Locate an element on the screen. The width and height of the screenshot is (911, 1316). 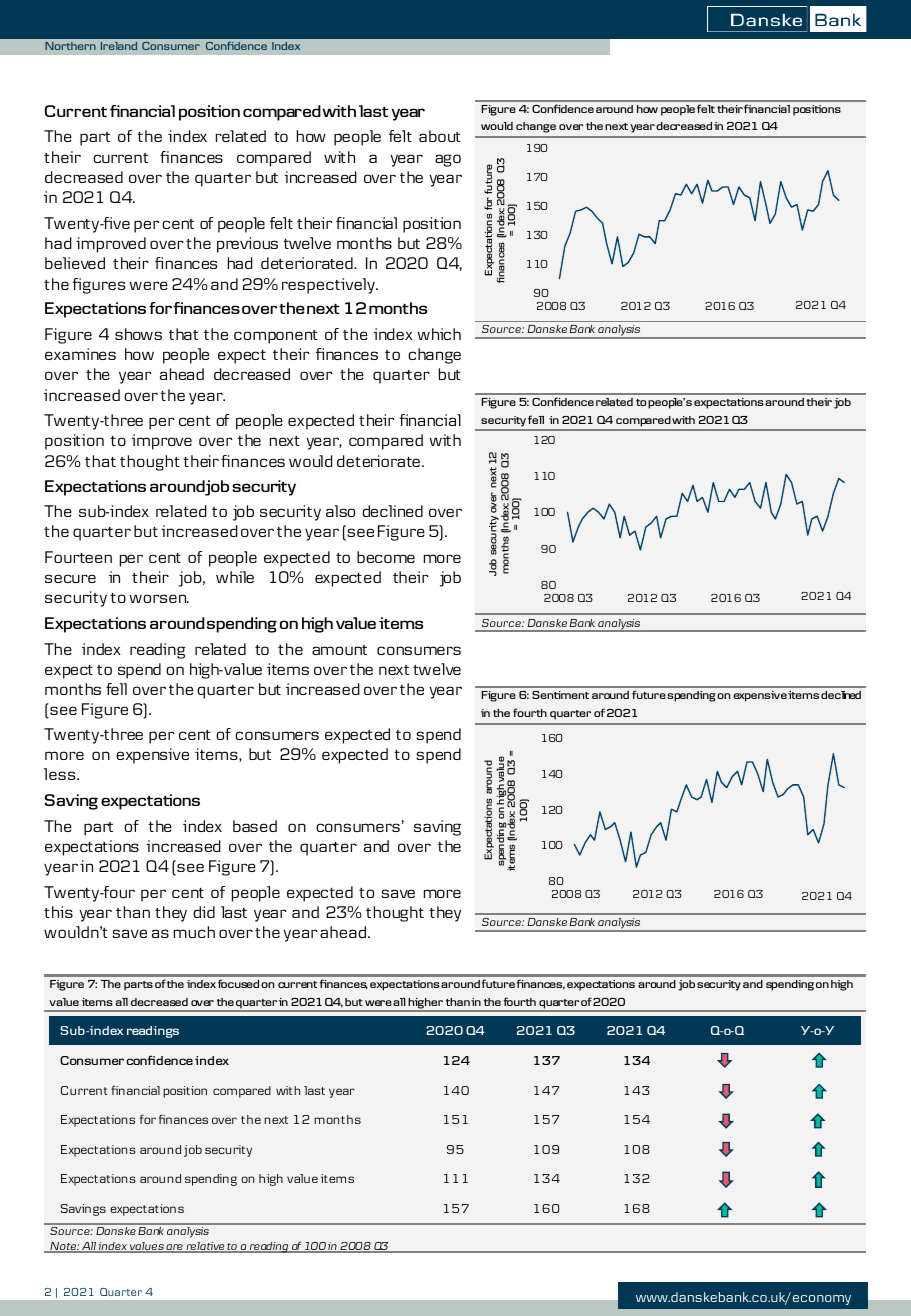
about is located at coordinates (440, 136).
